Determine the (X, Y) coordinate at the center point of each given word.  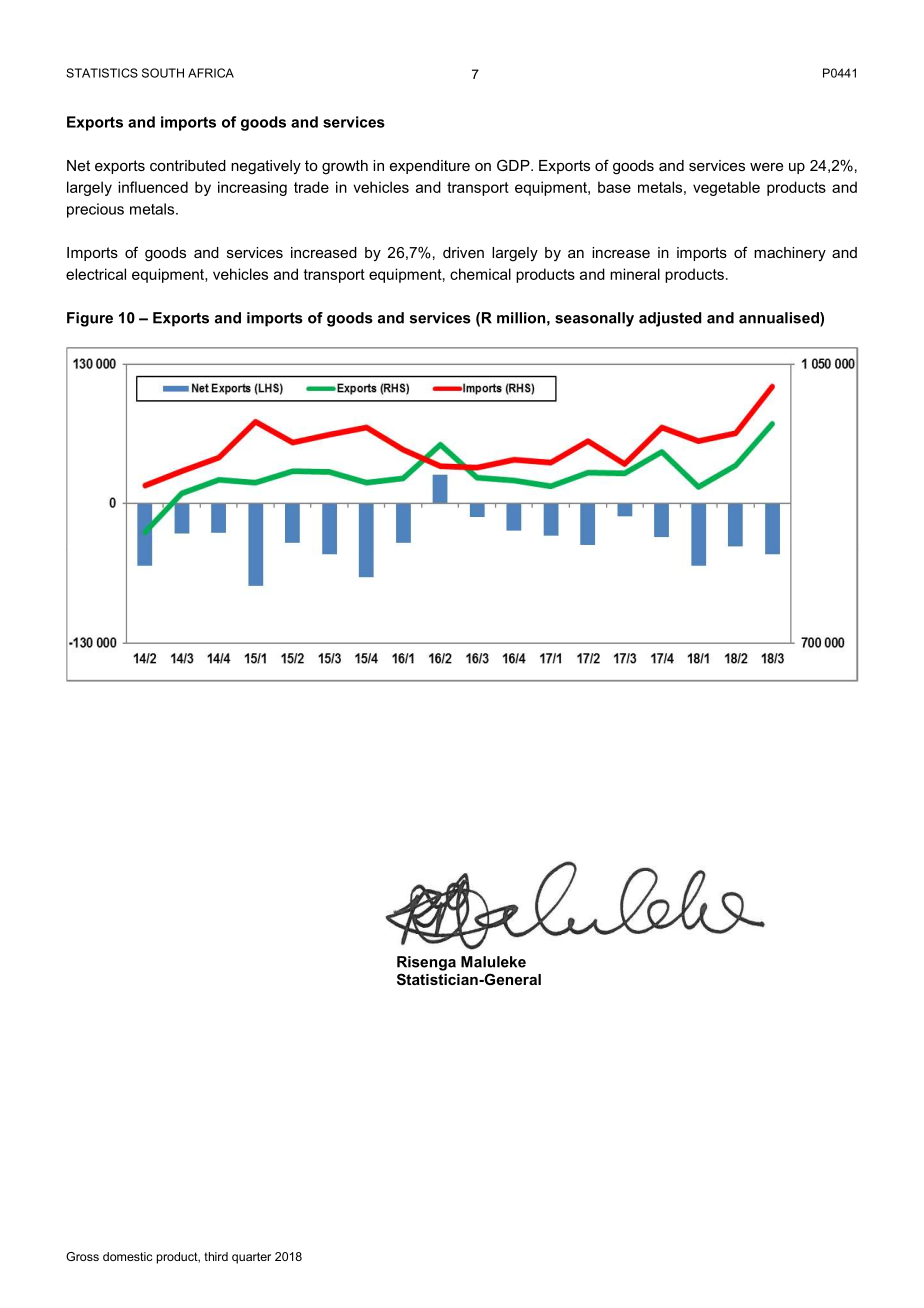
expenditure (430, 167)
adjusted (670, 319)
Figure (90, 319)
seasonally (594, 319)
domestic (127, 1256)
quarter (251, 1258)
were (766, 167)
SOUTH (163, 73)
